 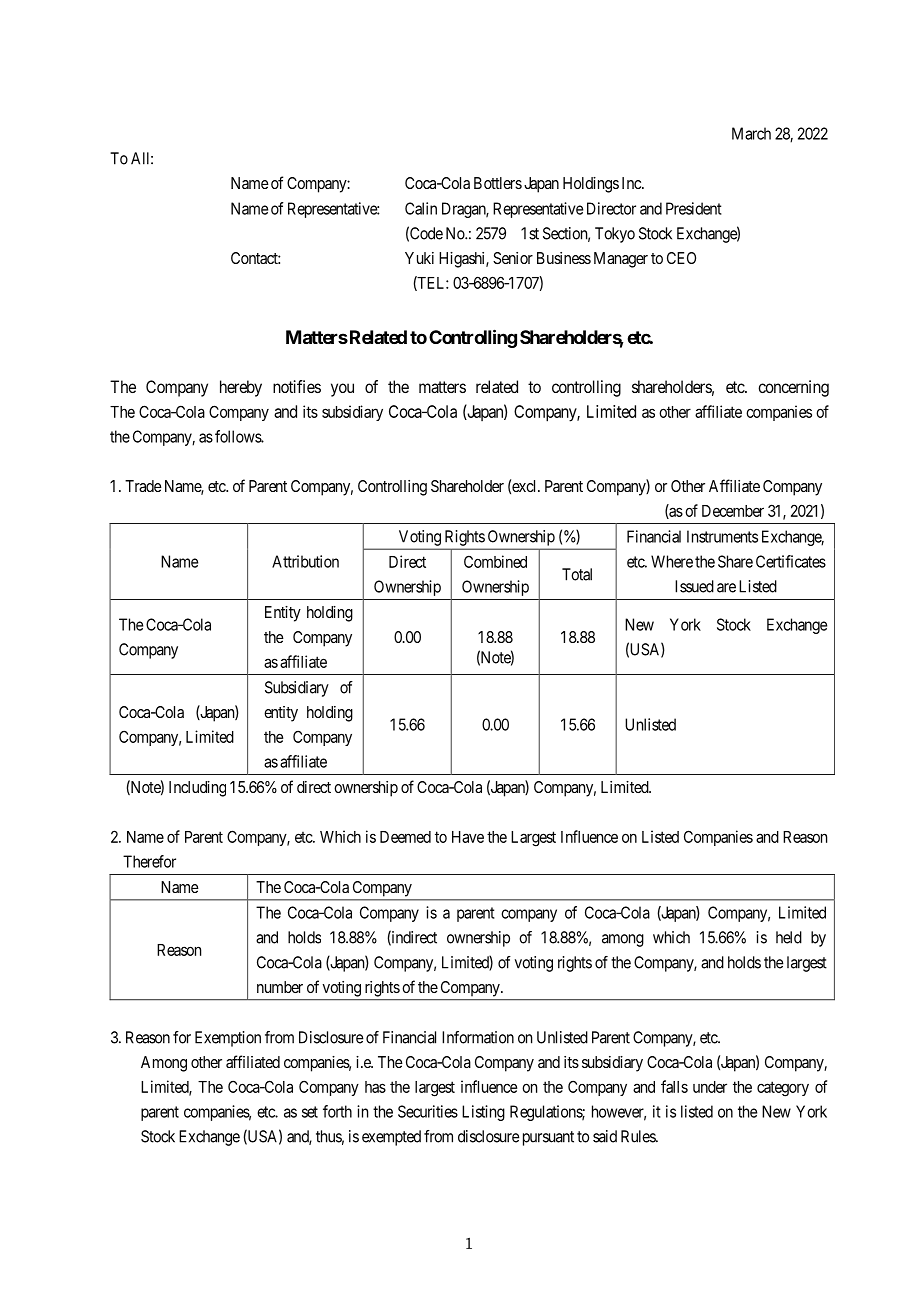 I want to click on December, so click(x=733, y=511).
